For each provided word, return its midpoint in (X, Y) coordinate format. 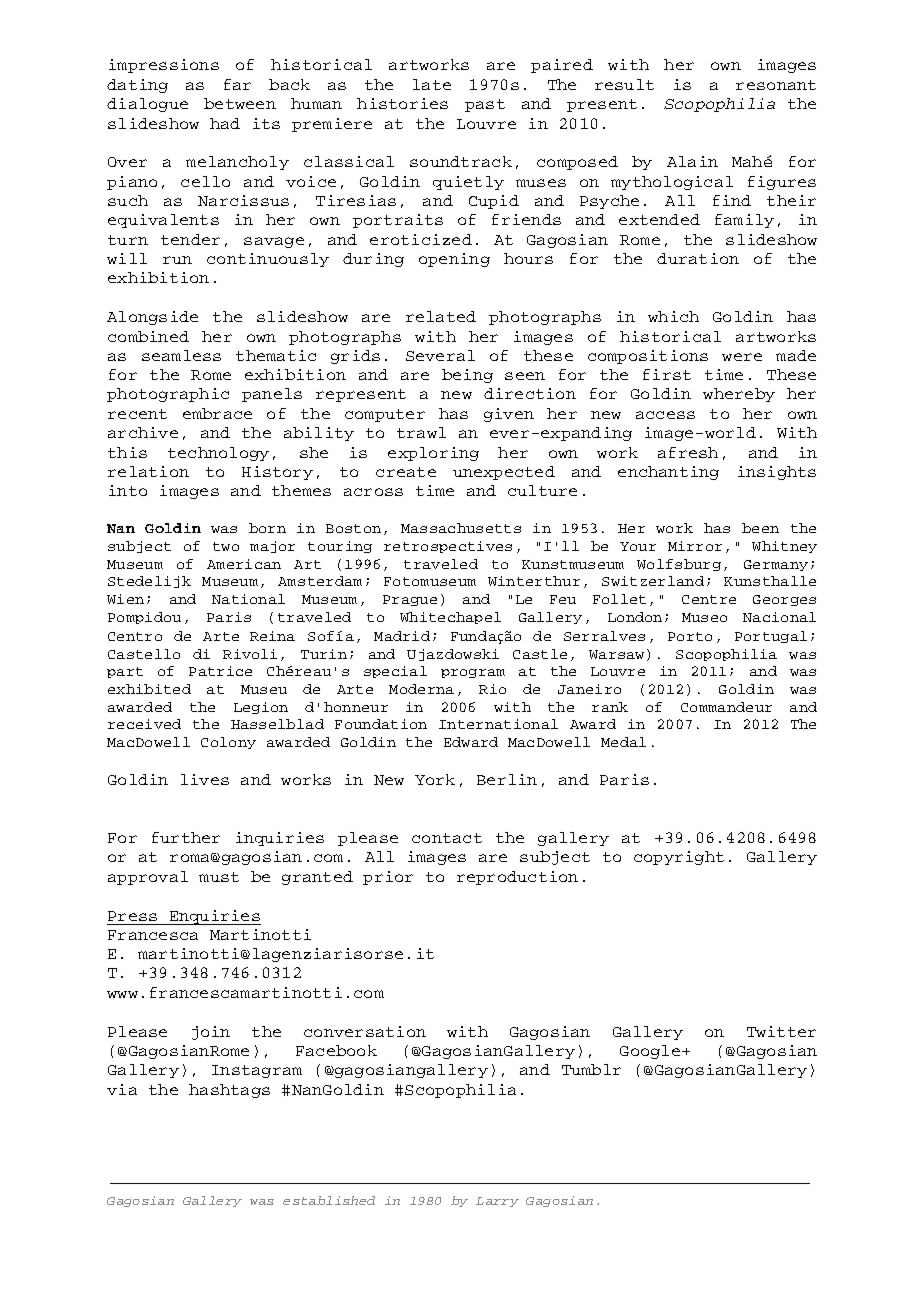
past (485, 105)
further (186, 837)
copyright (679, 858)
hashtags (229, 1091)
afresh (688, 452)
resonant (776, 85)
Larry (497, 1202)
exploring (433, 454)
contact (447, 838)
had (225, 123)
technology (218, 454)
